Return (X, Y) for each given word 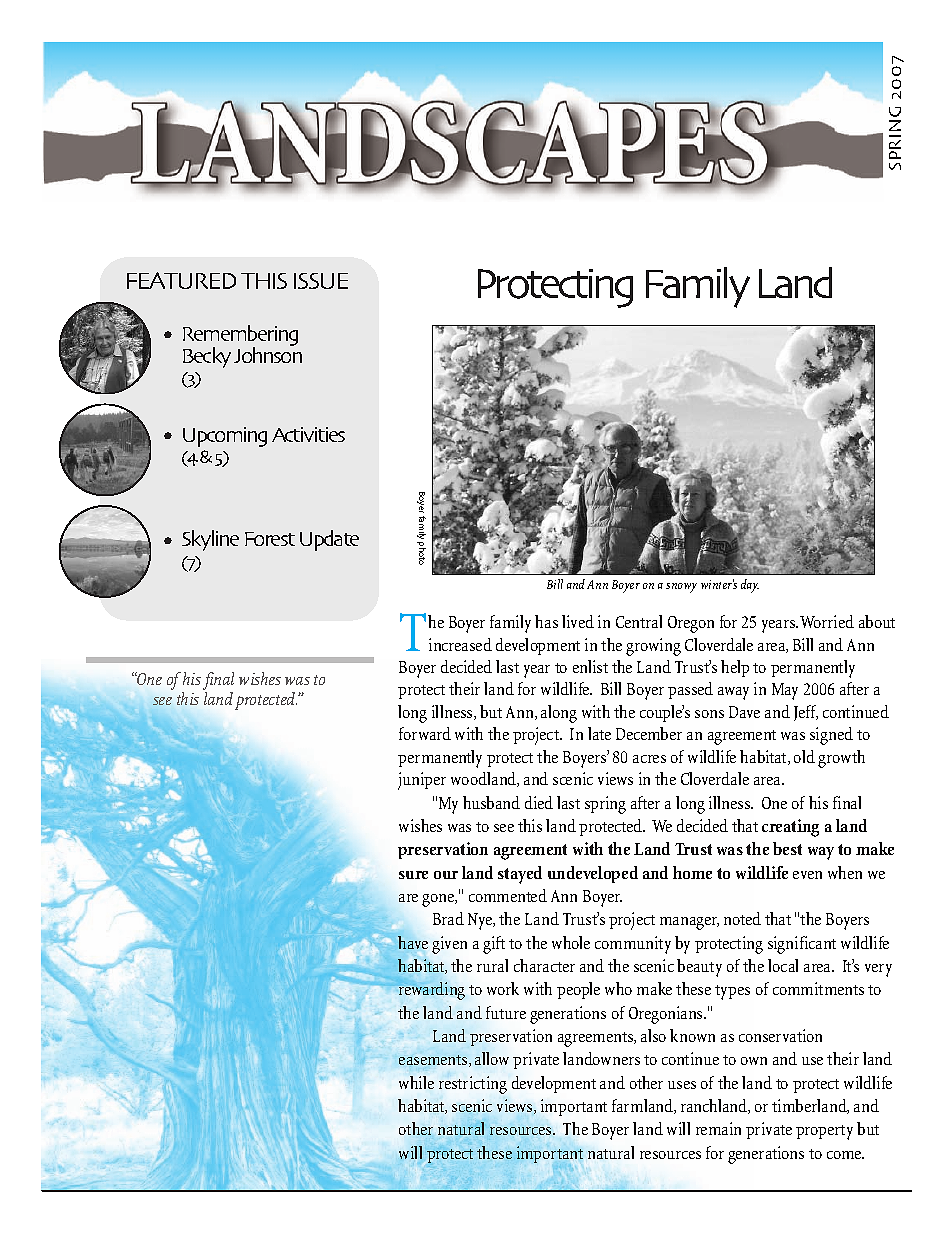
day (750, 586)
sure (413, 875)
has (546, 621)
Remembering (240, 337)
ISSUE (321, 281)
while (416, 1082)
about (877, 621)
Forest (270, 539)
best (787, 848)
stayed (520, 875)
